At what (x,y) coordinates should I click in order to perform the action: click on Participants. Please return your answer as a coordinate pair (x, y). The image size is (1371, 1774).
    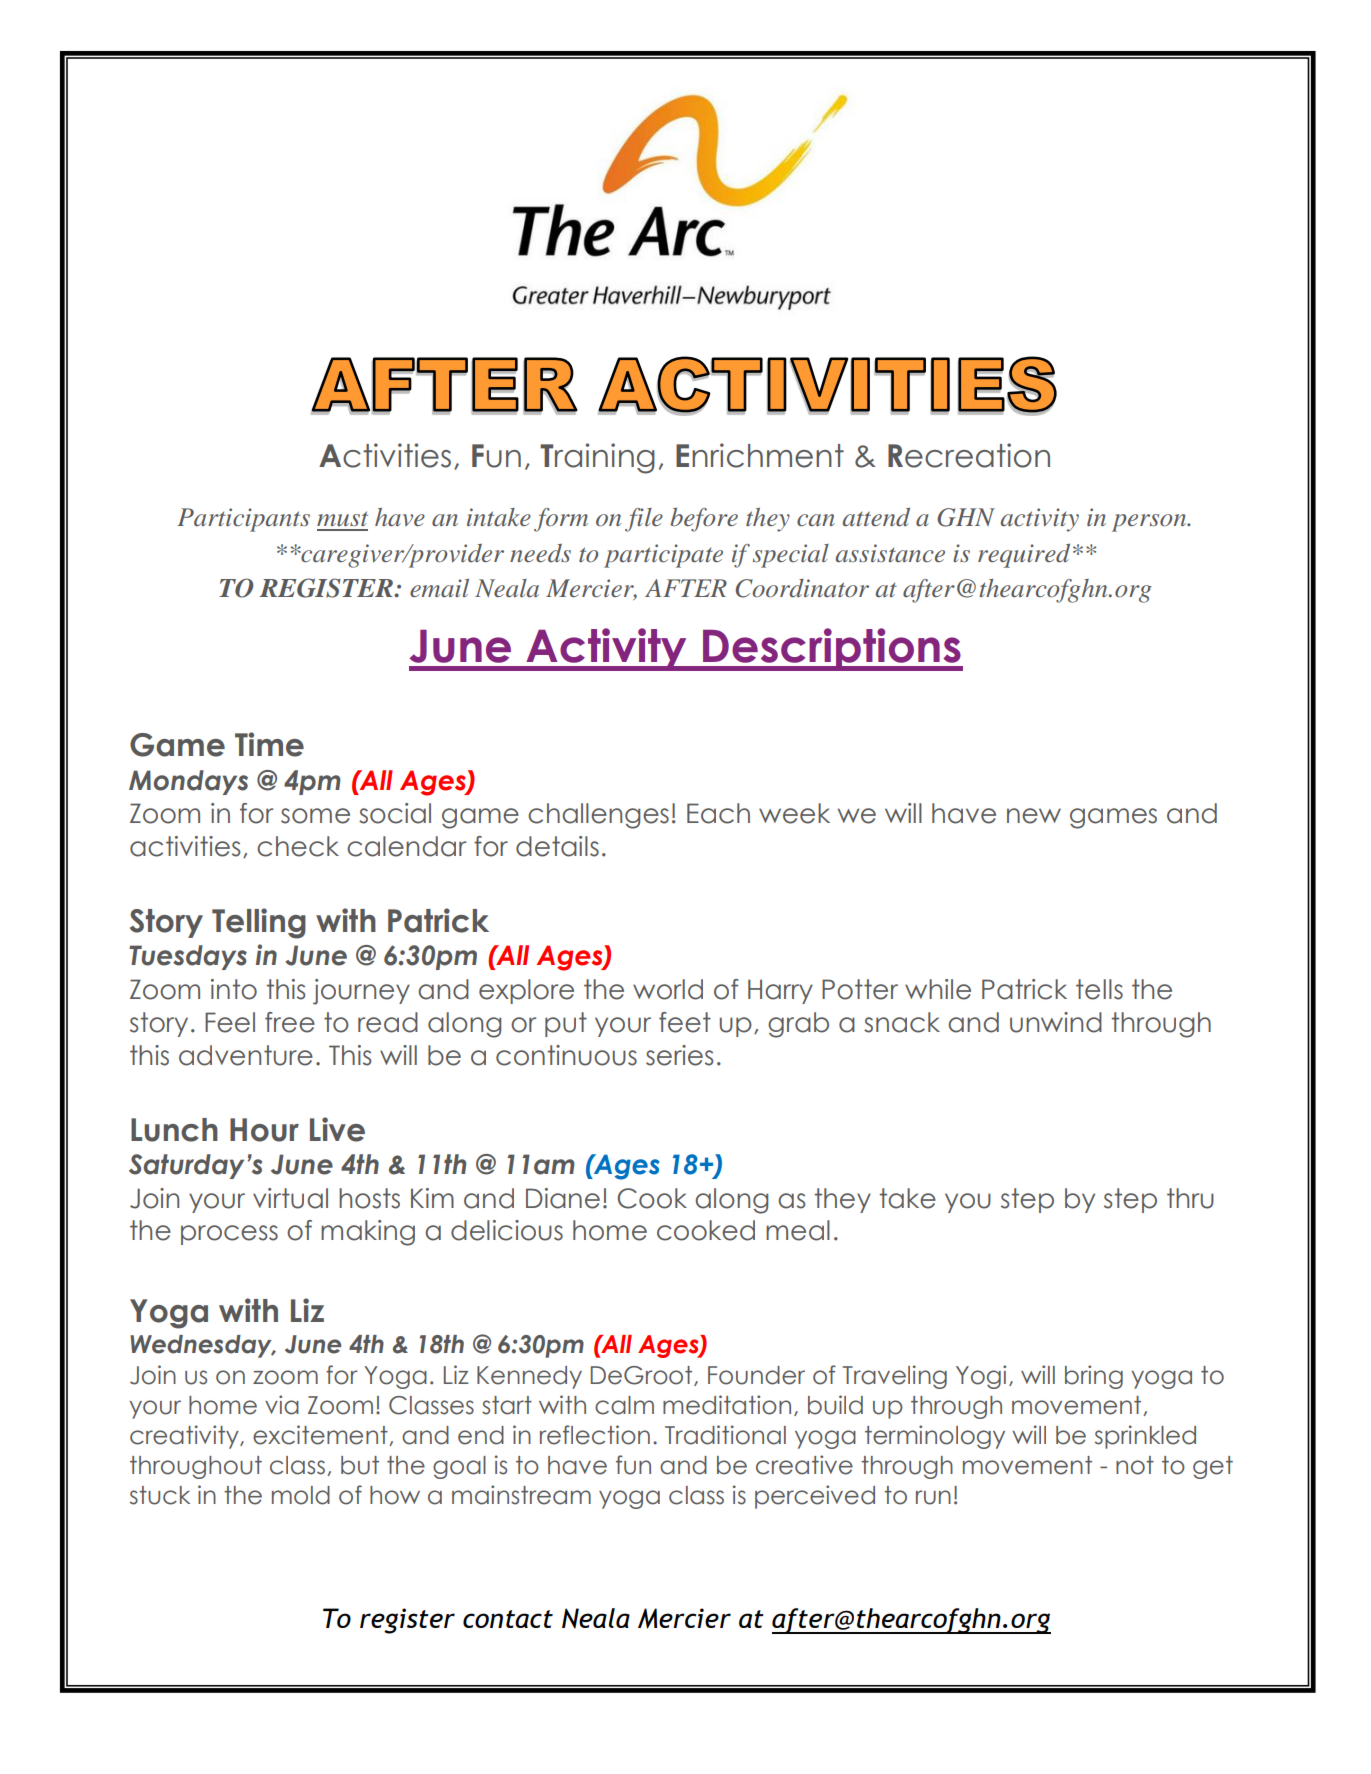
    Looking at the image, I should click on (243, 520).
